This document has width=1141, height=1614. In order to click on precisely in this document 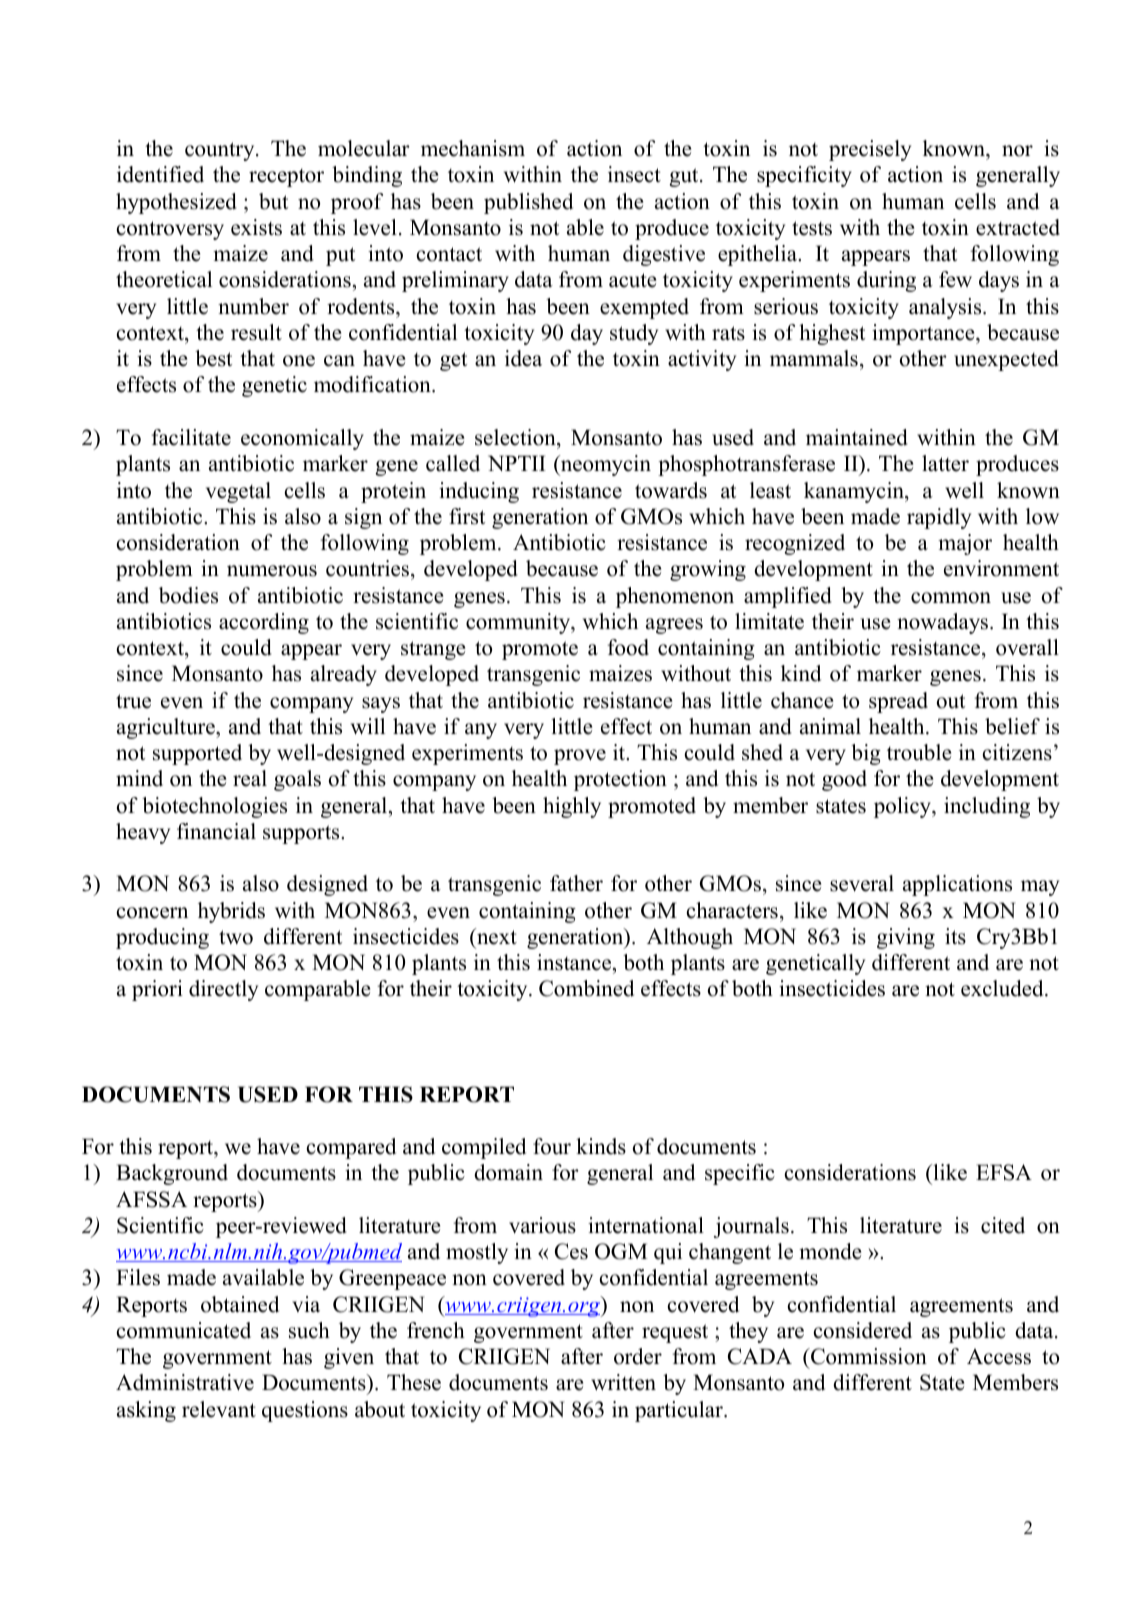, I will do `click(870, 150)`.
